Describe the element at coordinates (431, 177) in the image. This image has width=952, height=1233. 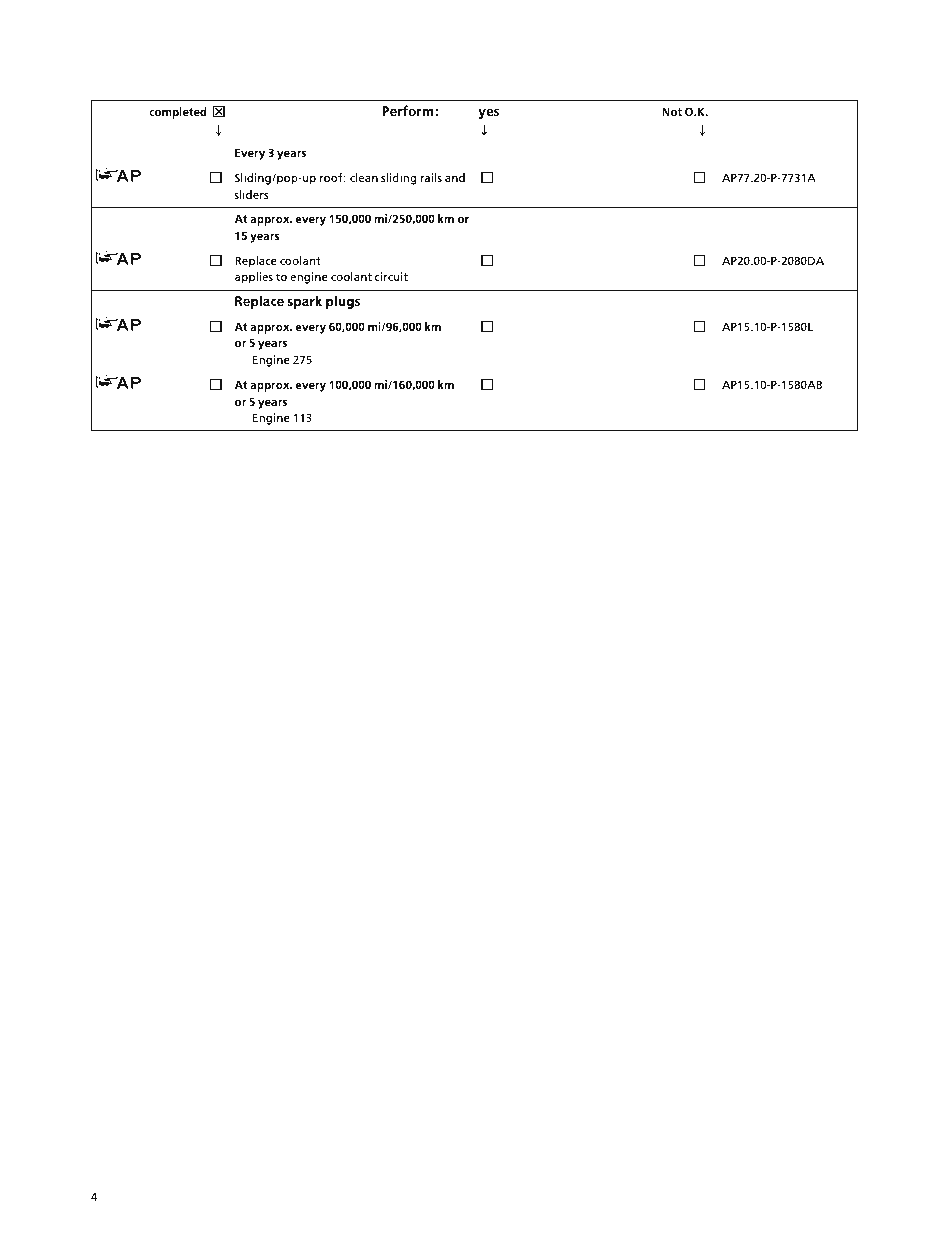
I see `rails` at that location.
